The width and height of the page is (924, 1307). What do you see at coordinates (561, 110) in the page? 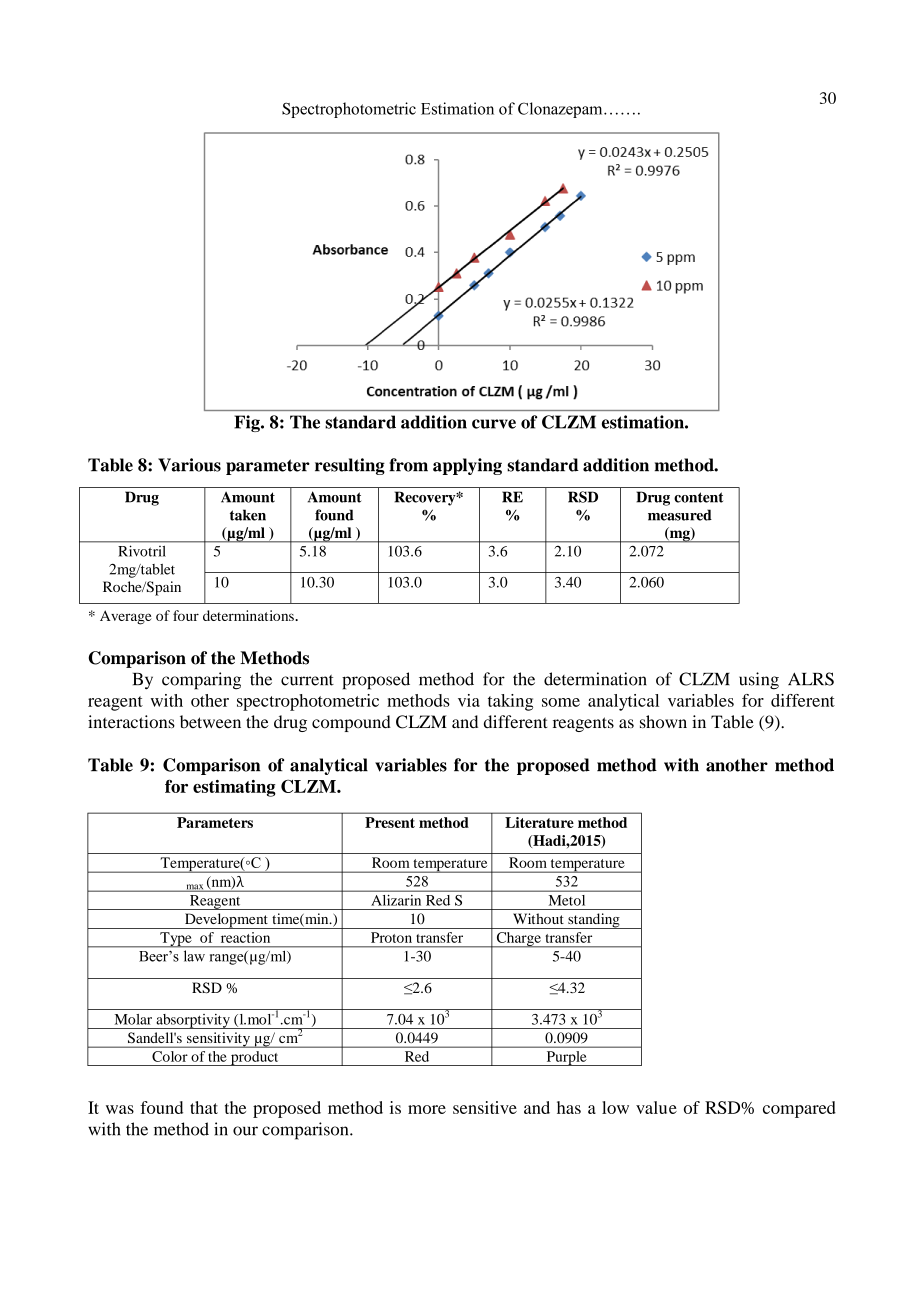
I see `Clonazepam` at bounding box center [561, 110].
